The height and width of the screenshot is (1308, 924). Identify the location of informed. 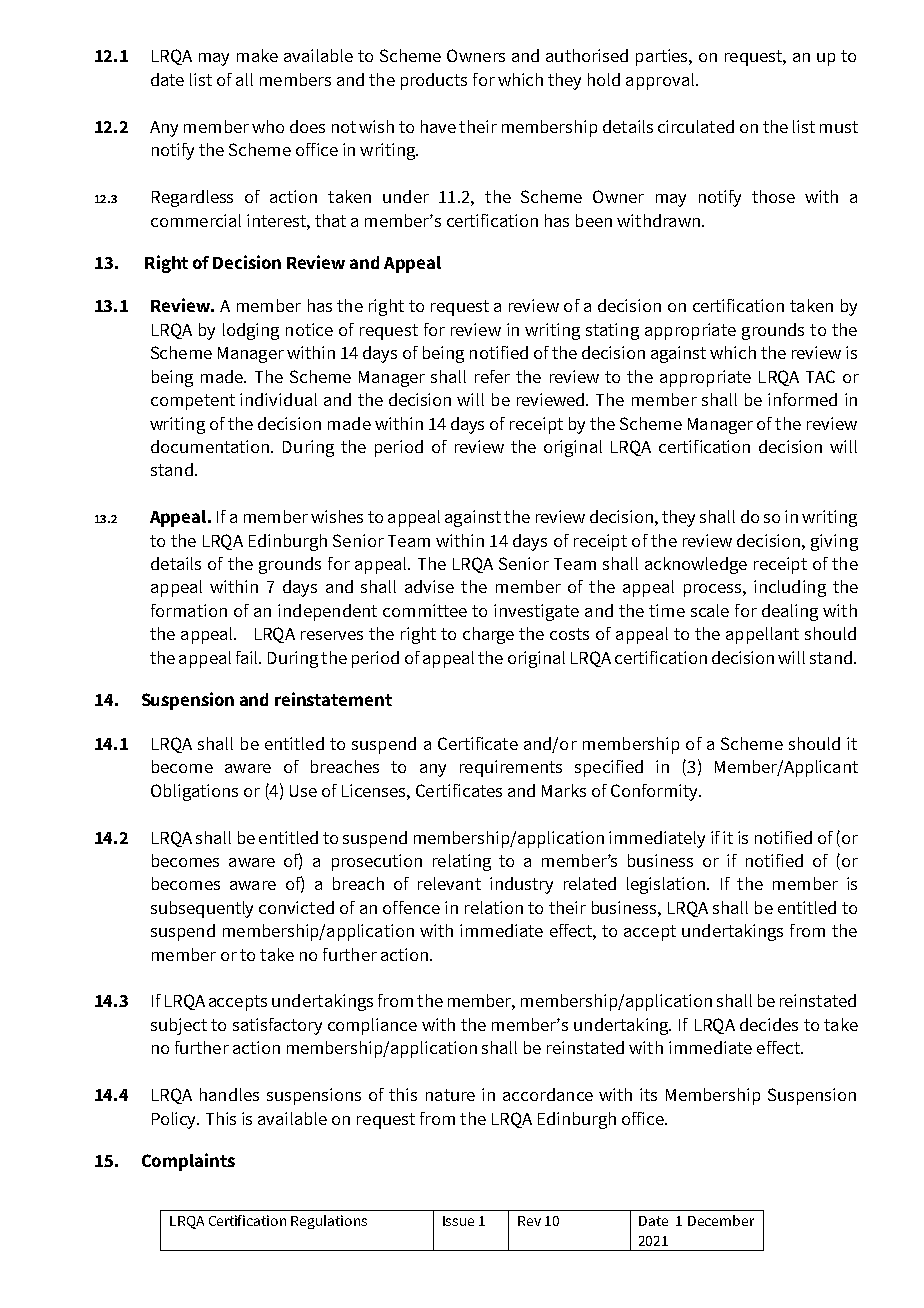
(802, 399).
